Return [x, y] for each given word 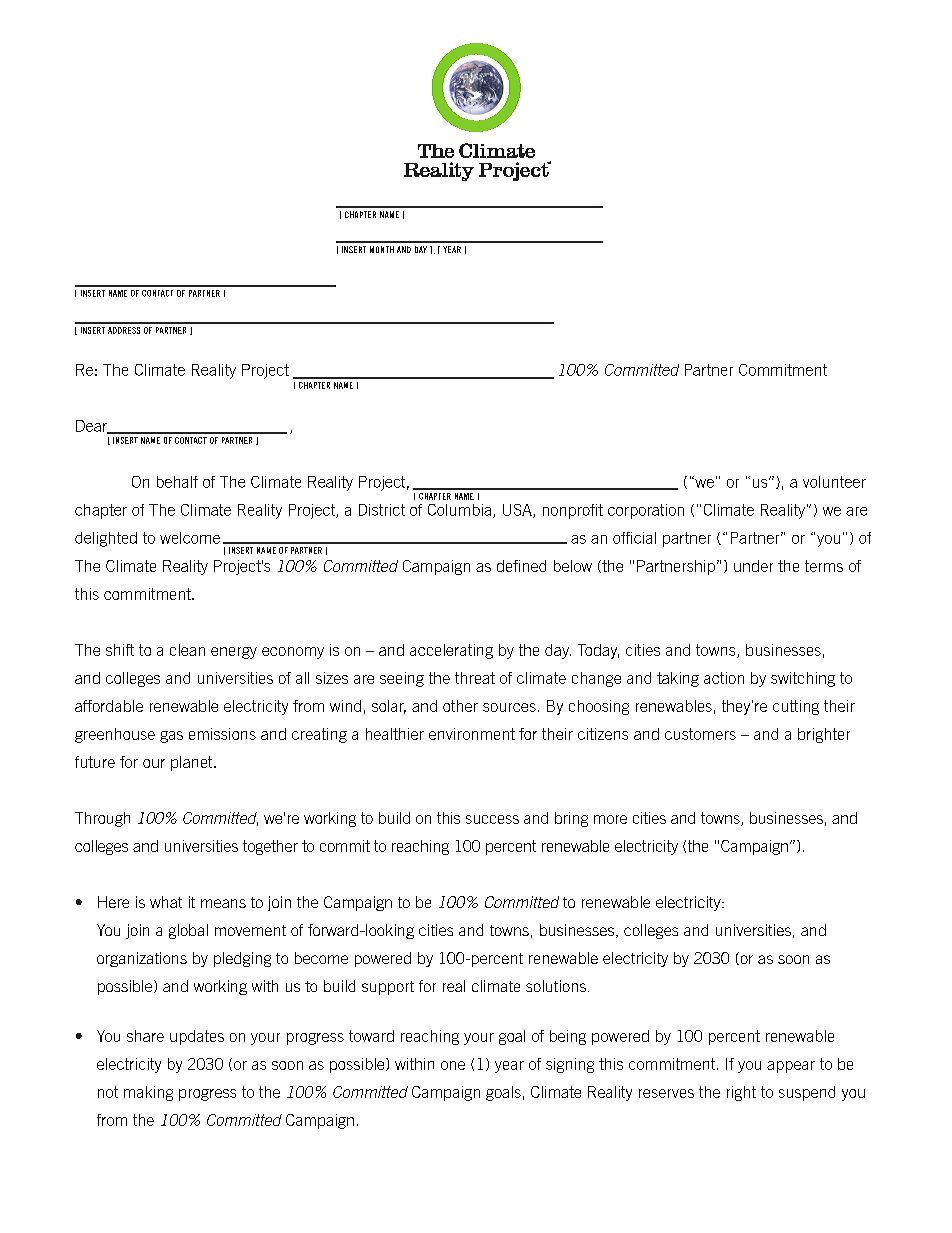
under [753, 566]
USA [518, 511]
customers [700, 734]
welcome [190, 538]
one [453, 1065]
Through [102, 819]
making [148, 1093]
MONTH [382, 249]
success [492, 819]
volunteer [834, 482]
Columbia [459, 510]
